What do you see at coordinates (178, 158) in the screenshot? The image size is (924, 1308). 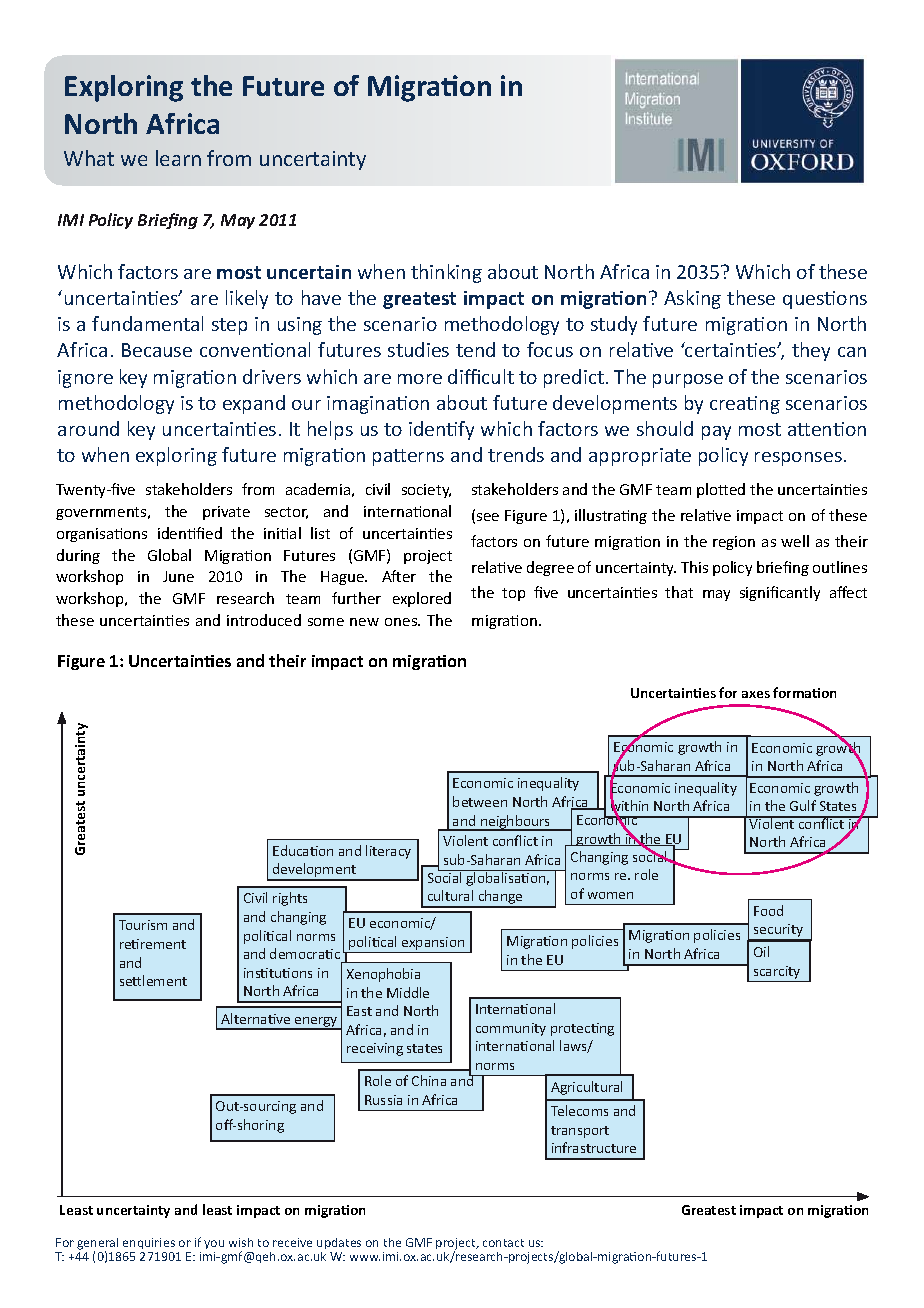 I see `learn` at bounding box center [178, 158].
